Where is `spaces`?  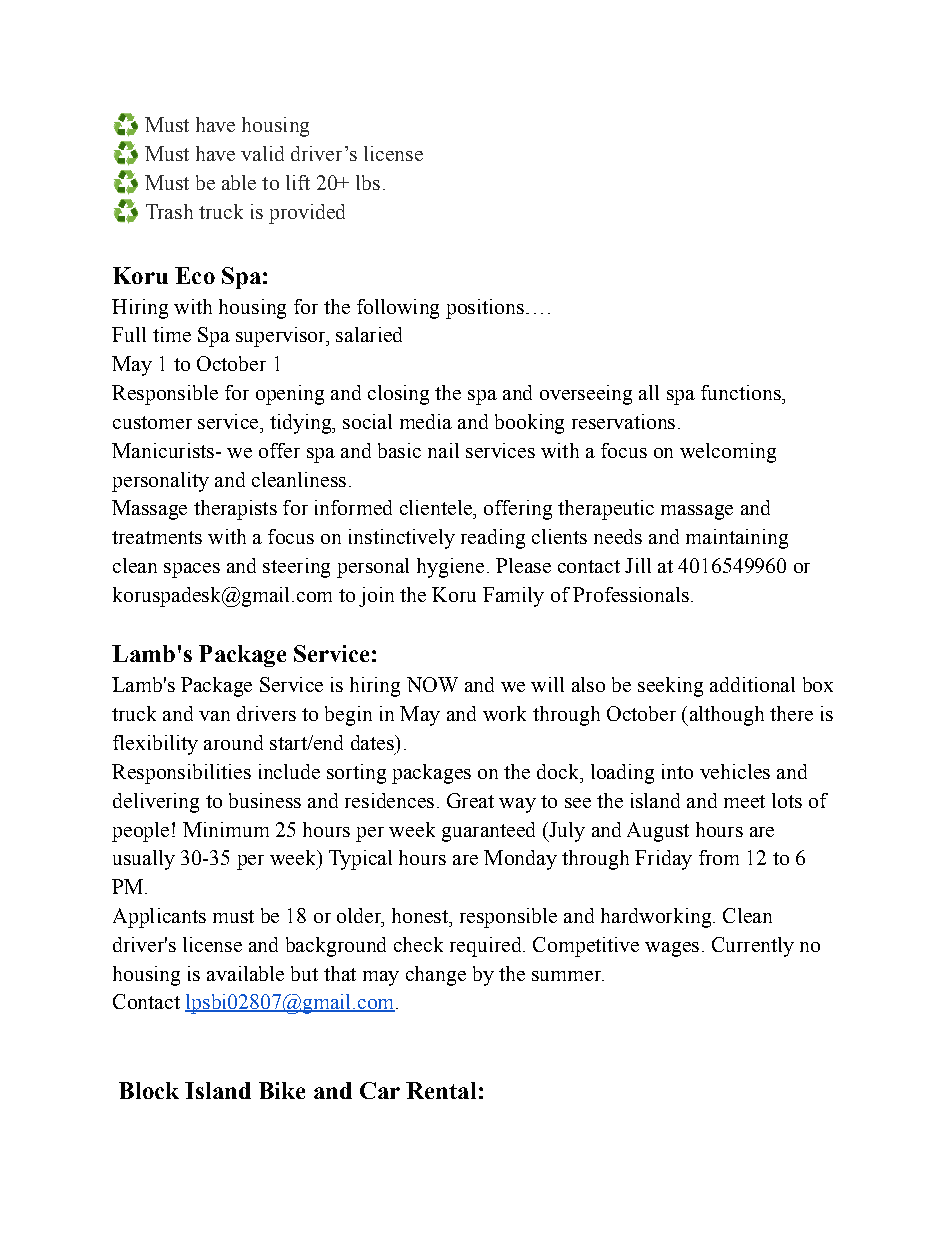 spaces is located at coordinates (192, 570).
